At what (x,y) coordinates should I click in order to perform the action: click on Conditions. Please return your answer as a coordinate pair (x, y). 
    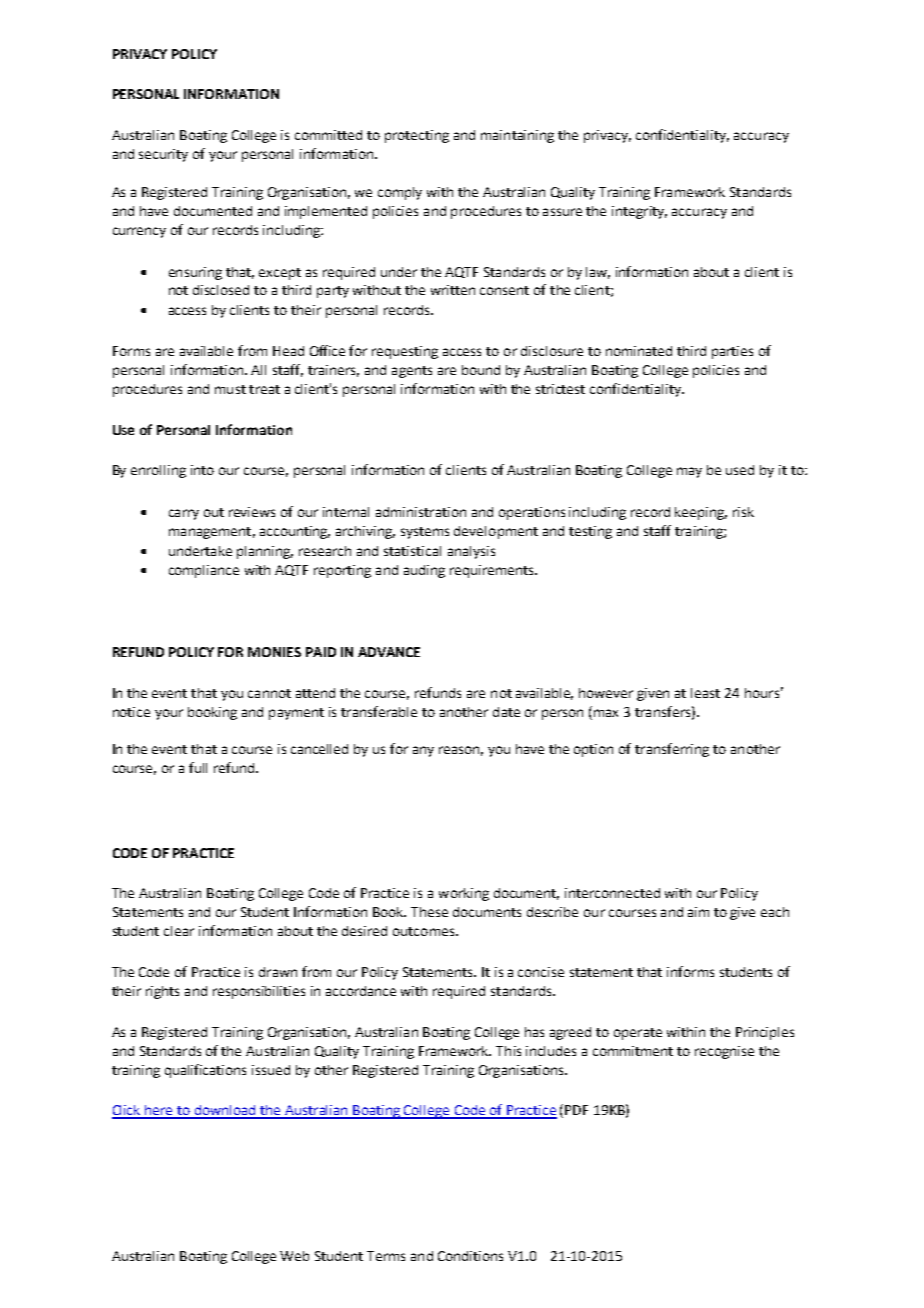
    Looking at the image, I should click on (470, 1256).
